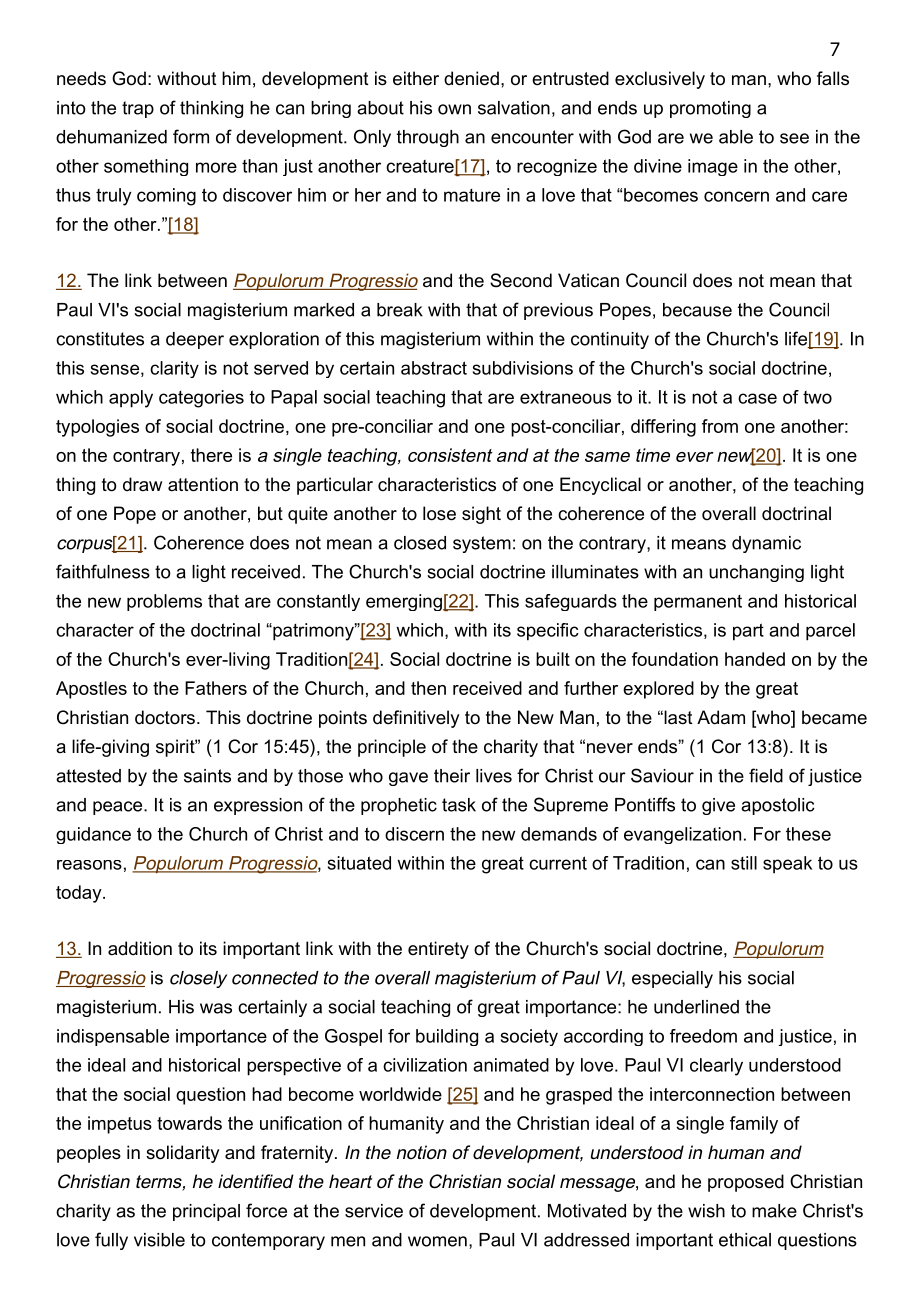 The width and height of the document is (924, 1308). What do you see at coordinates (437, 1241) in the document?
I see `women` at bounding box center [437, 1241].
